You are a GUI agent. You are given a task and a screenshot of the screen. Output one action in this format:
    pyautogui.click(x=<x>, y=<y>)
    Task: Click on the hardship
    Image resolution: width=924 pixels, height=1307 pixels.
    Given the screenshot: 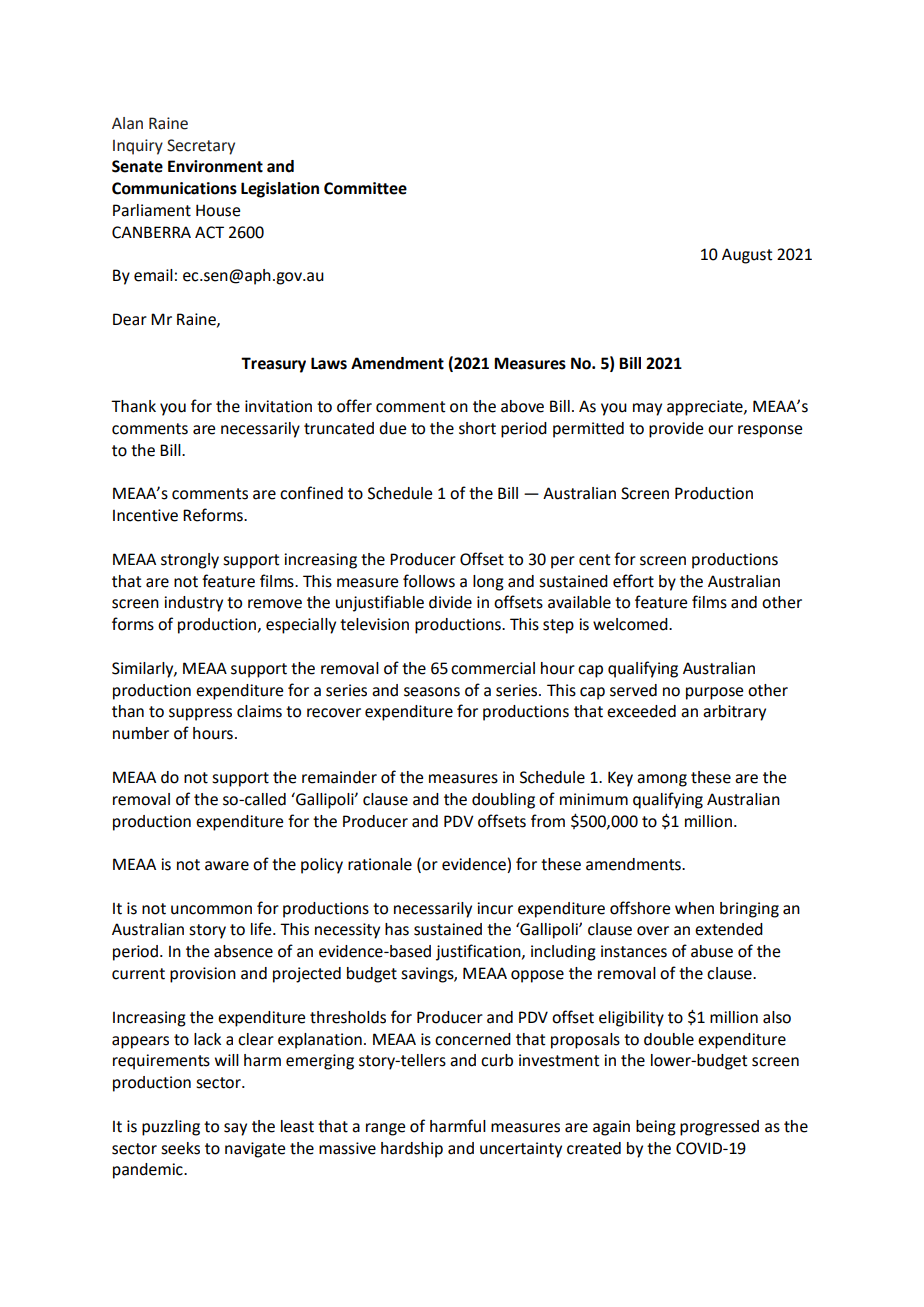 What is the action you would take?
    pyautogui.click(x=412, y=1150)
